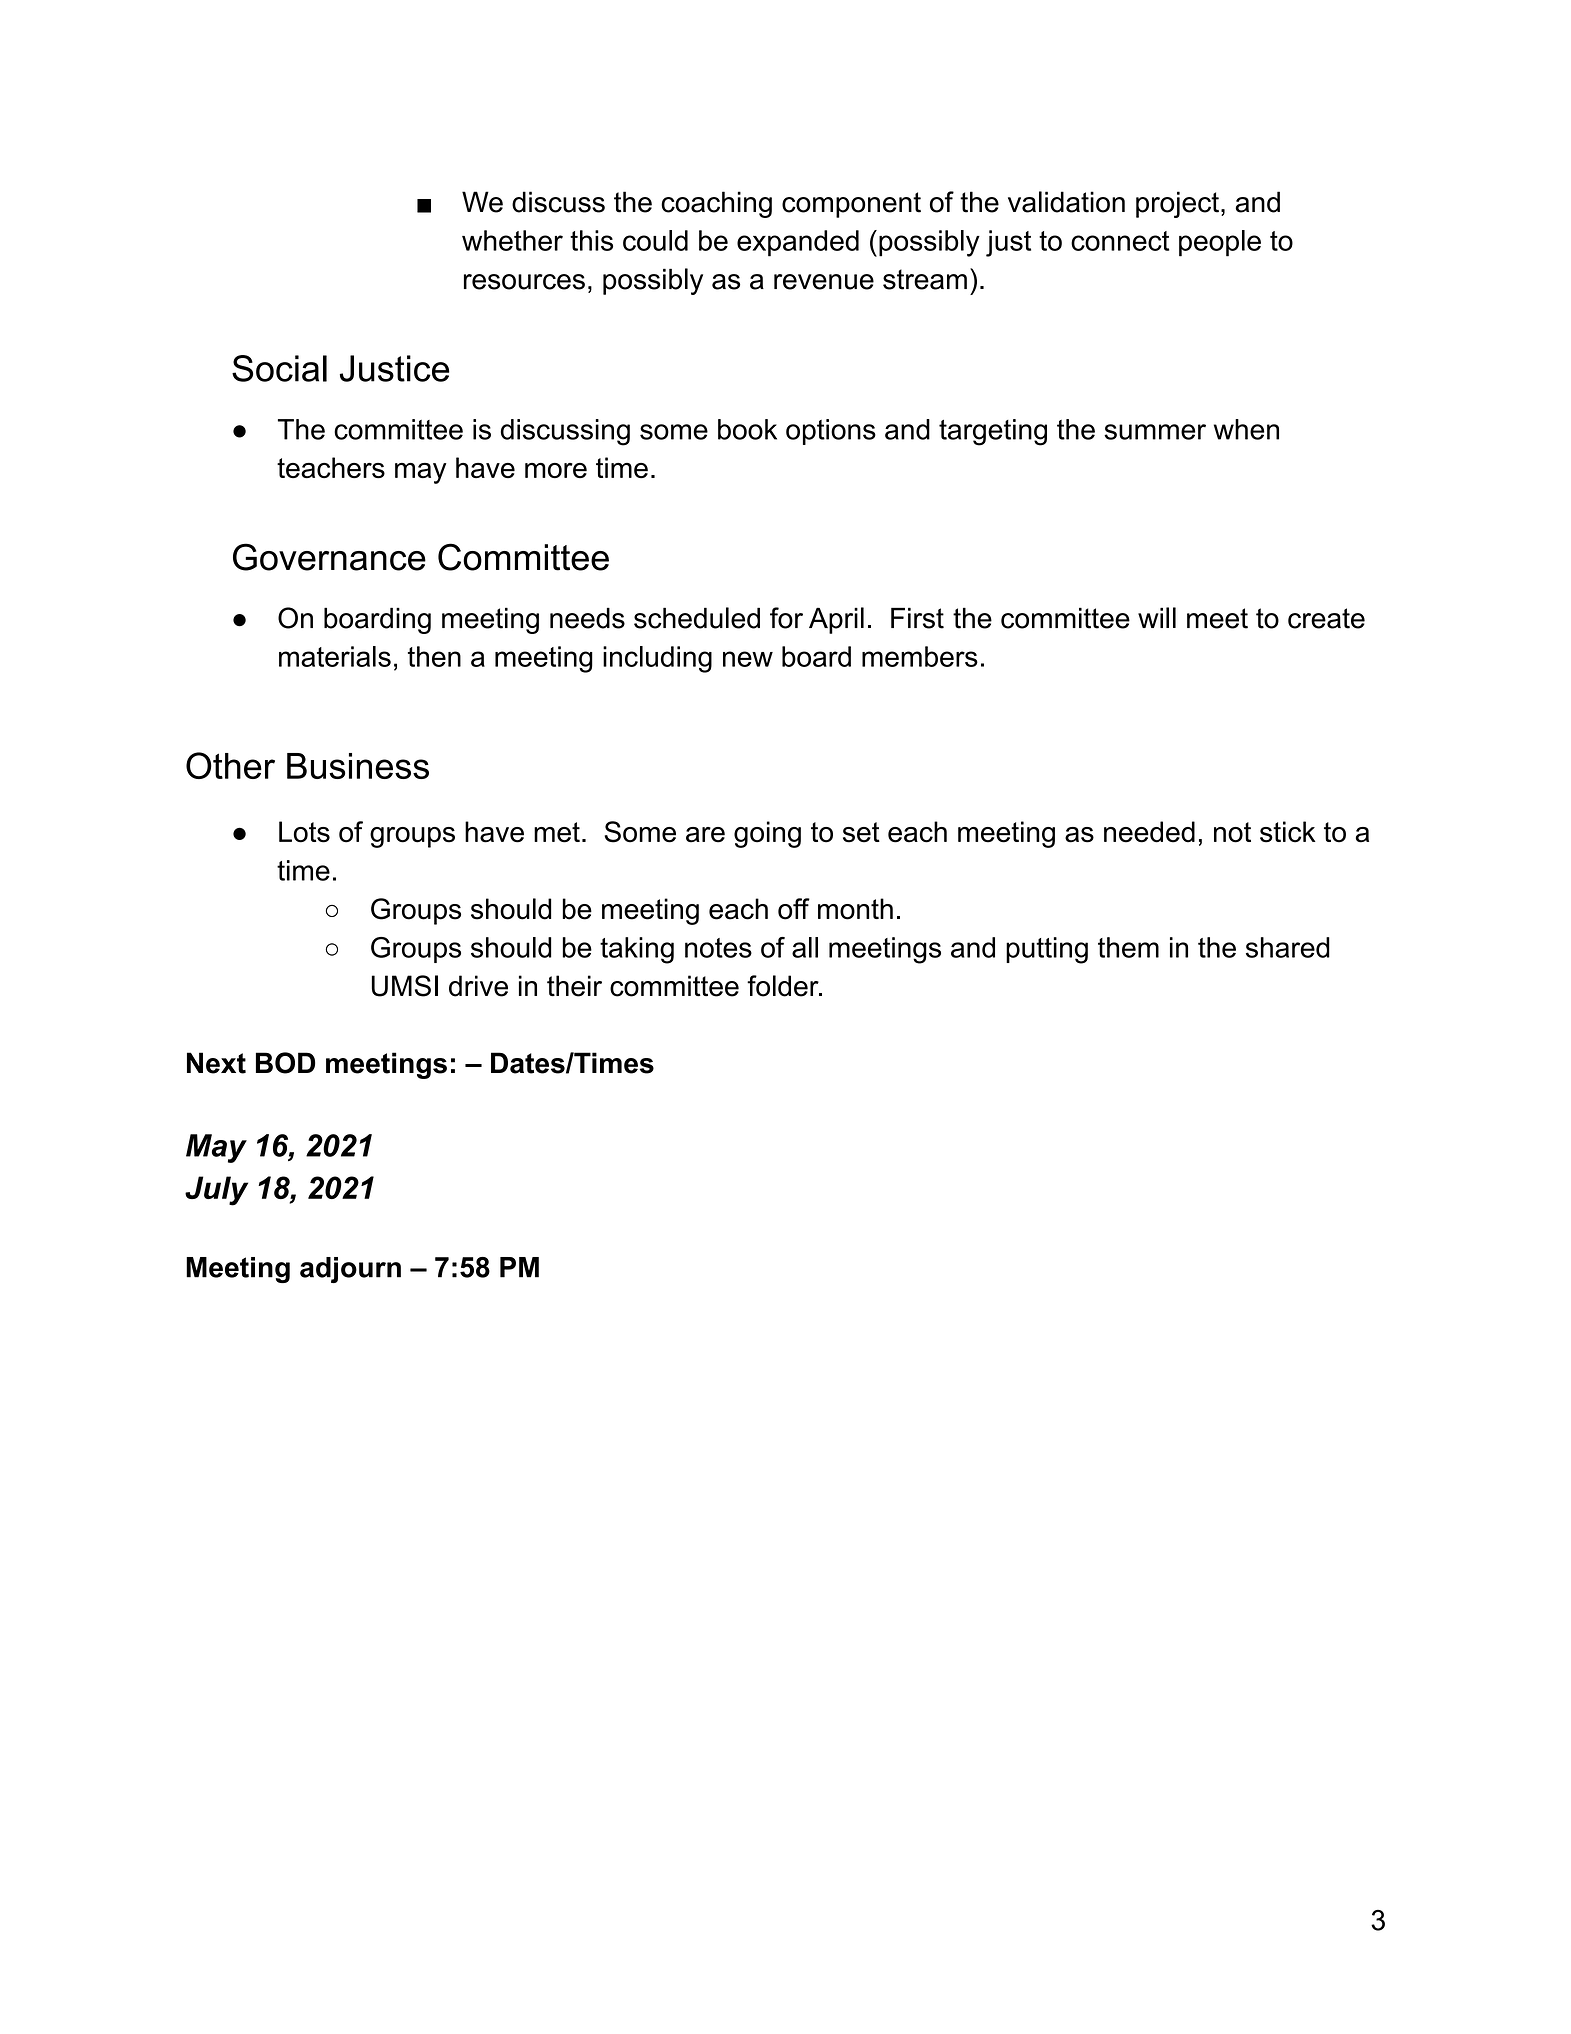  I want to click on expanded, so click(798, 243).
